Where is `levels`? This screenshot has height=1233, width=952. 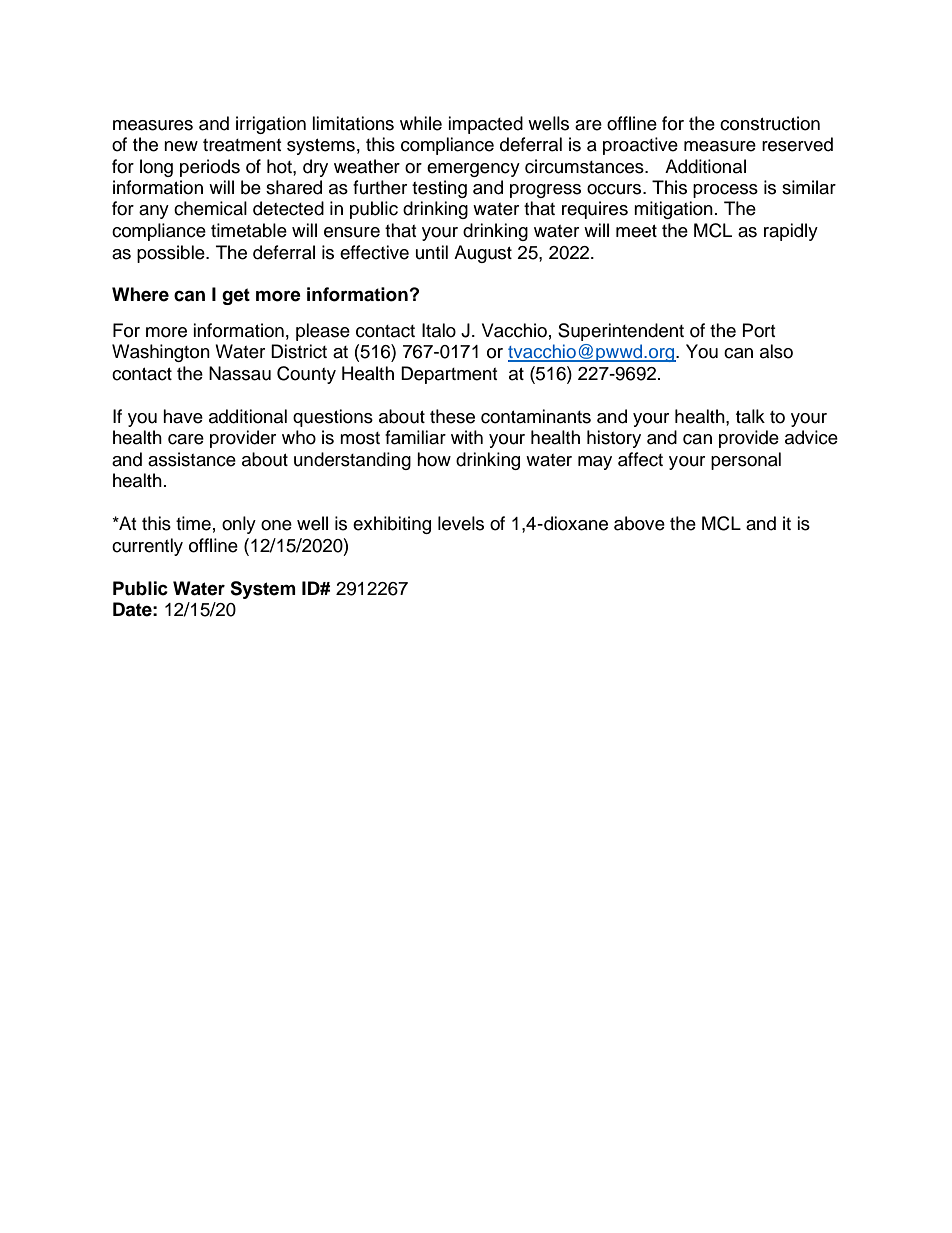
levels is located at coordinates (461, 523).
